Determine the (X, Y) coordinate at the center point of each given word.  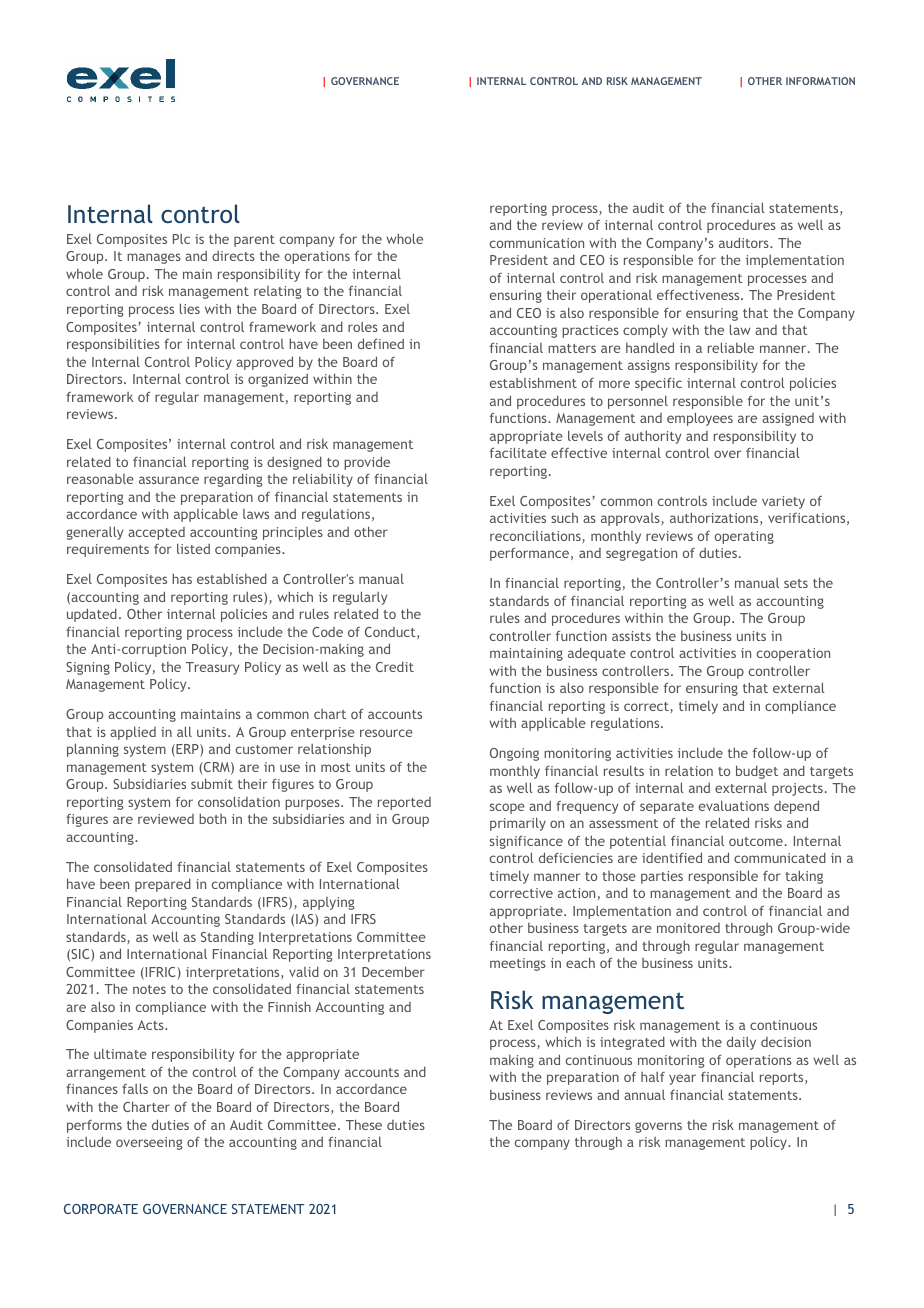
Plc (181, 239)
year (682, 1079)
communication (537, 243)
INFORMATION (820, 81)
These (364, 1124)
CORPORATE (101, 1209)
